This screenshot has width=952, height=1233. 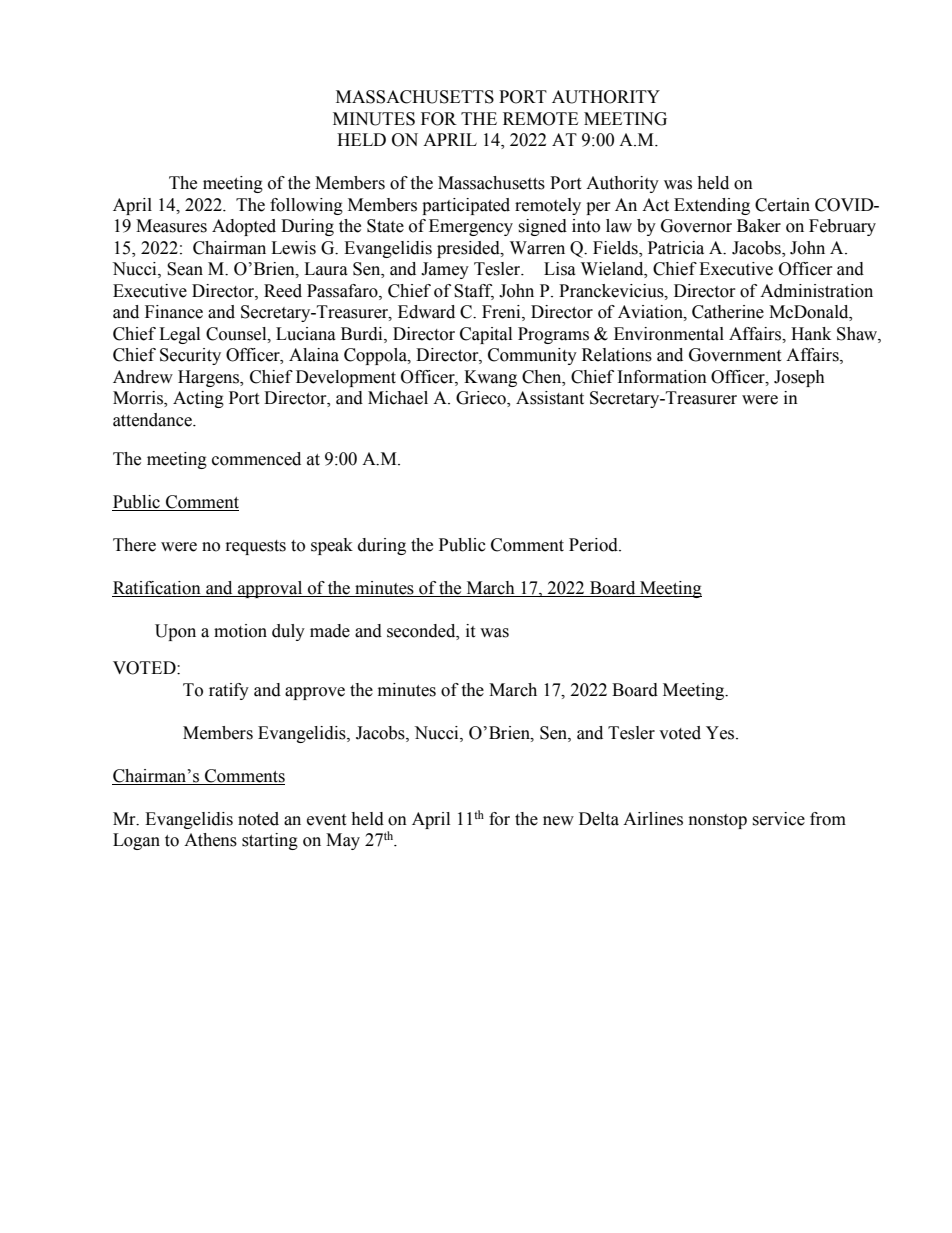 I want to click on service, so click(x=778, y=819).
